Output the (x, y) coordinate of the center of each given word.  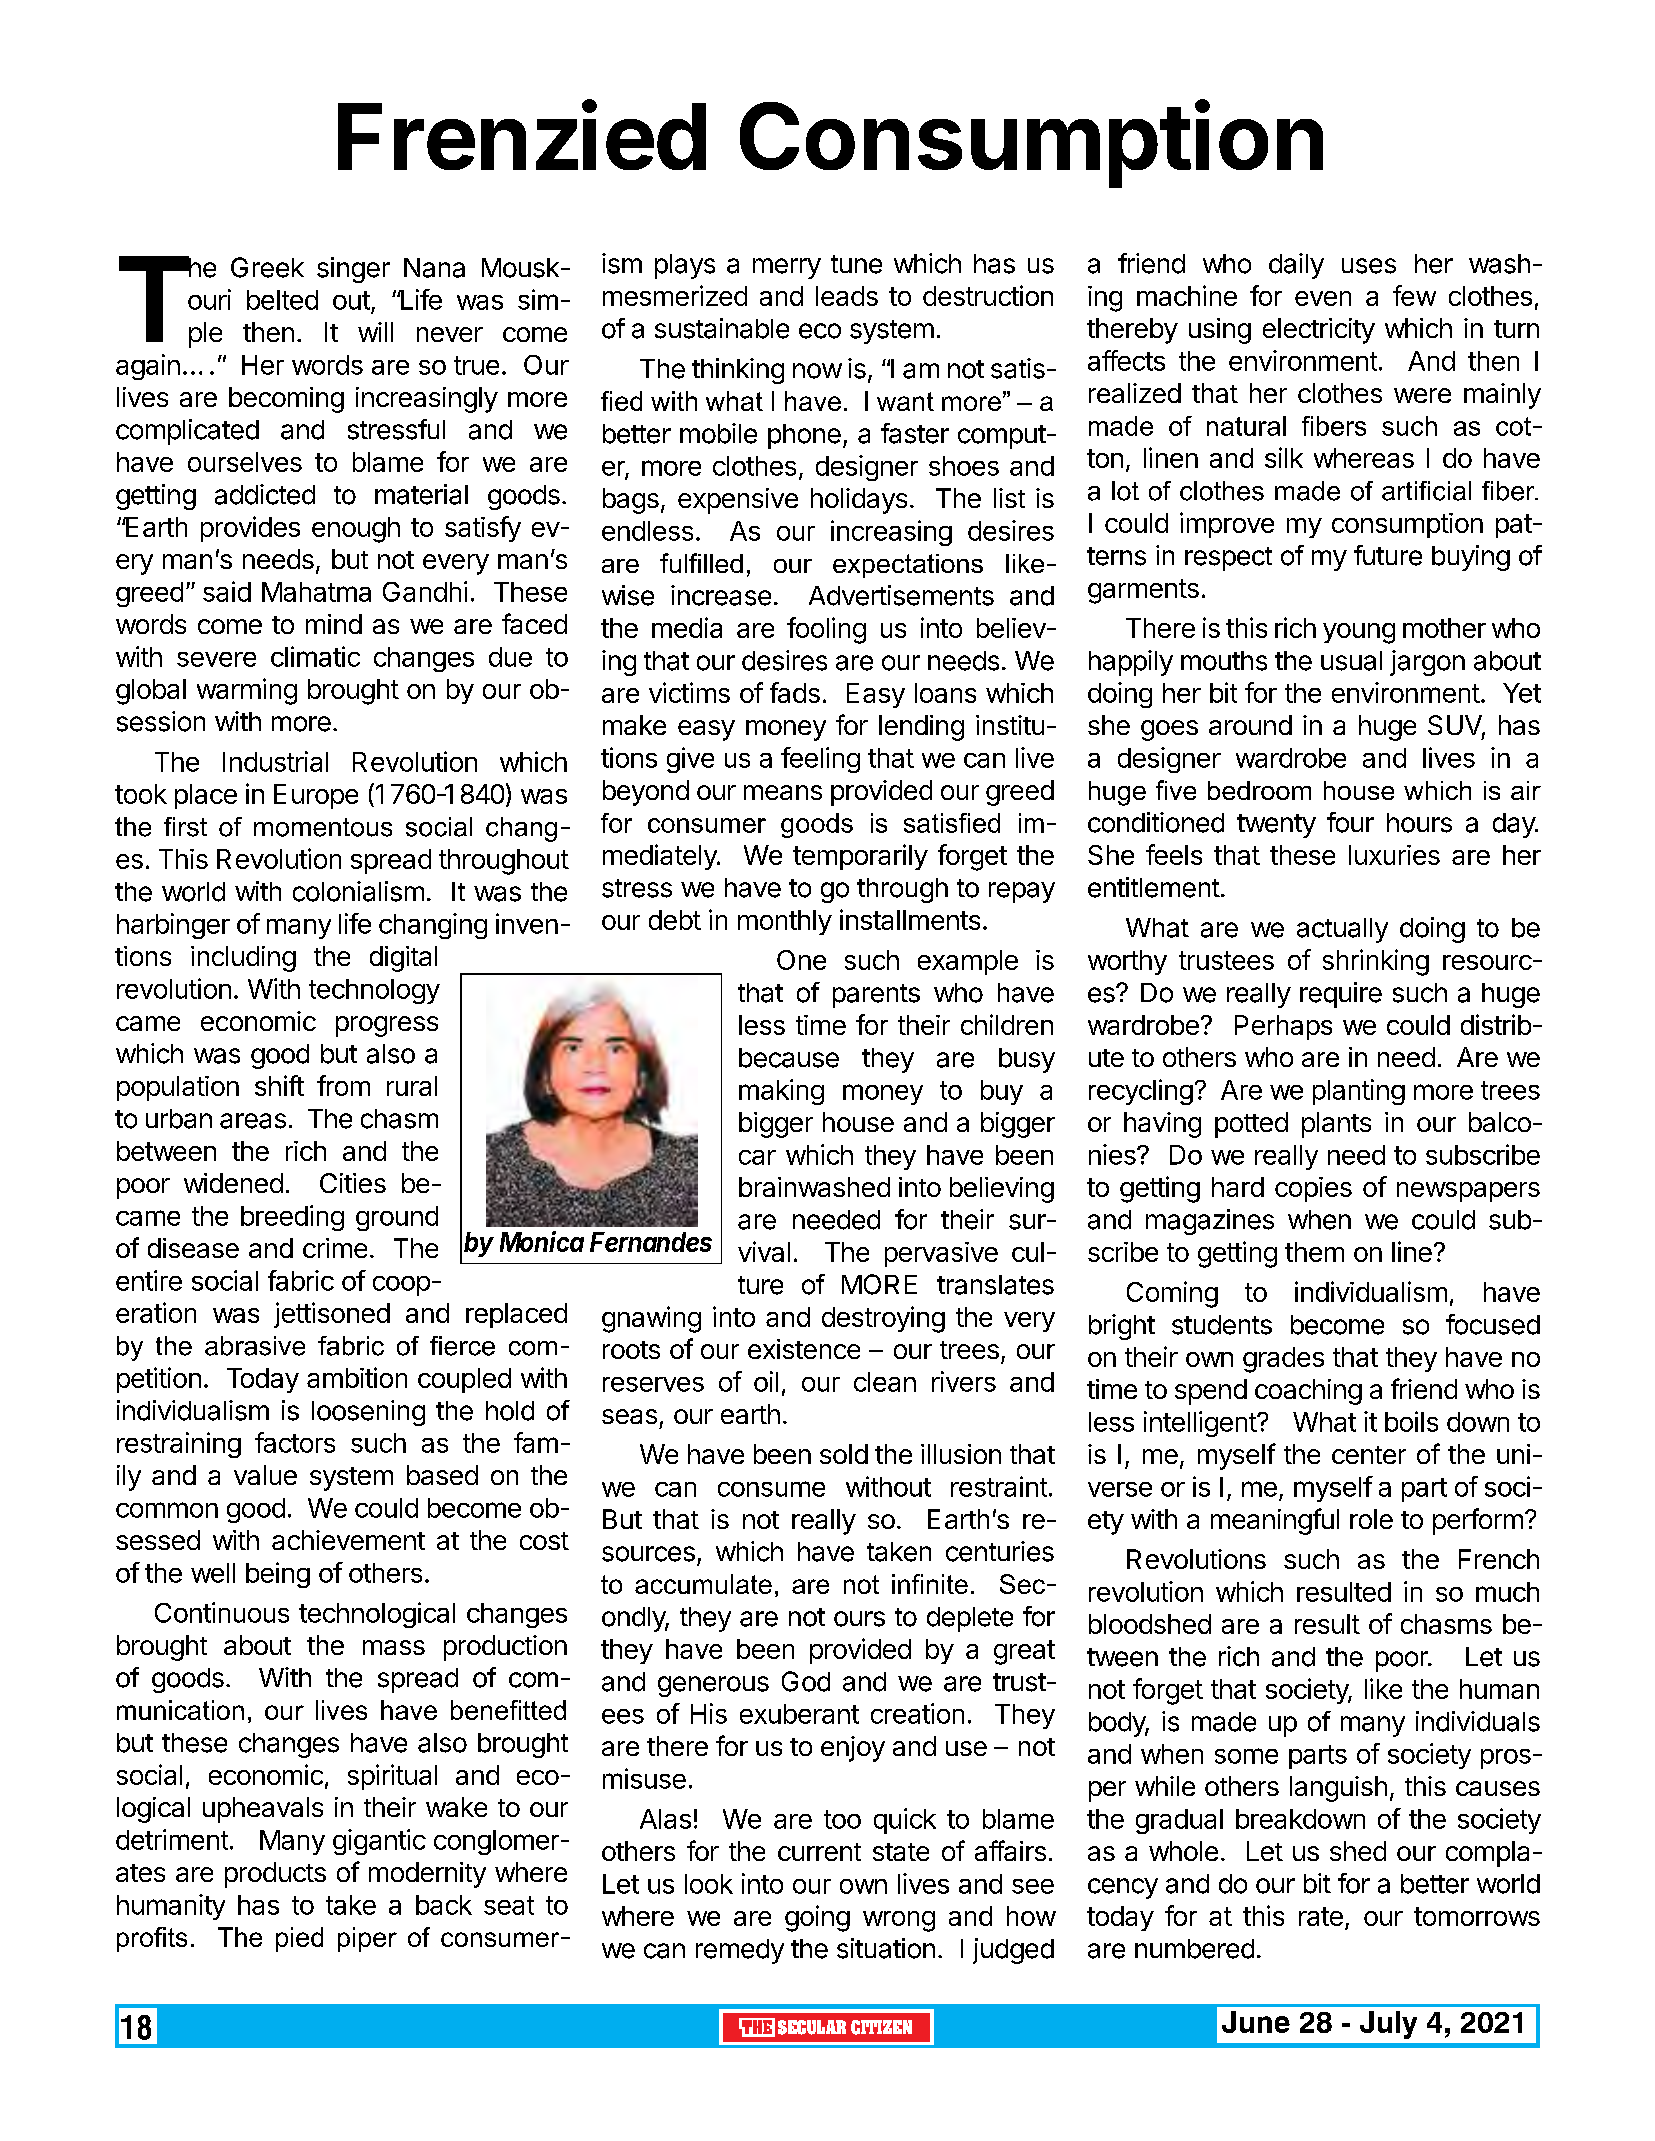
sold (844, 1454)
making (781, 1092)
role (1371, 1519)
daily (1296, 266)
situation (886, 1948)
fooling (826, 630)
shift (279, 1085)
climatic (315, 656)
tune (856, 264)
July (1388, 2025)
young (1359, 633)
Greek (267, 267)
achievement (348, 1540)
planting (1359, 1092)
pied (299, 1939)
